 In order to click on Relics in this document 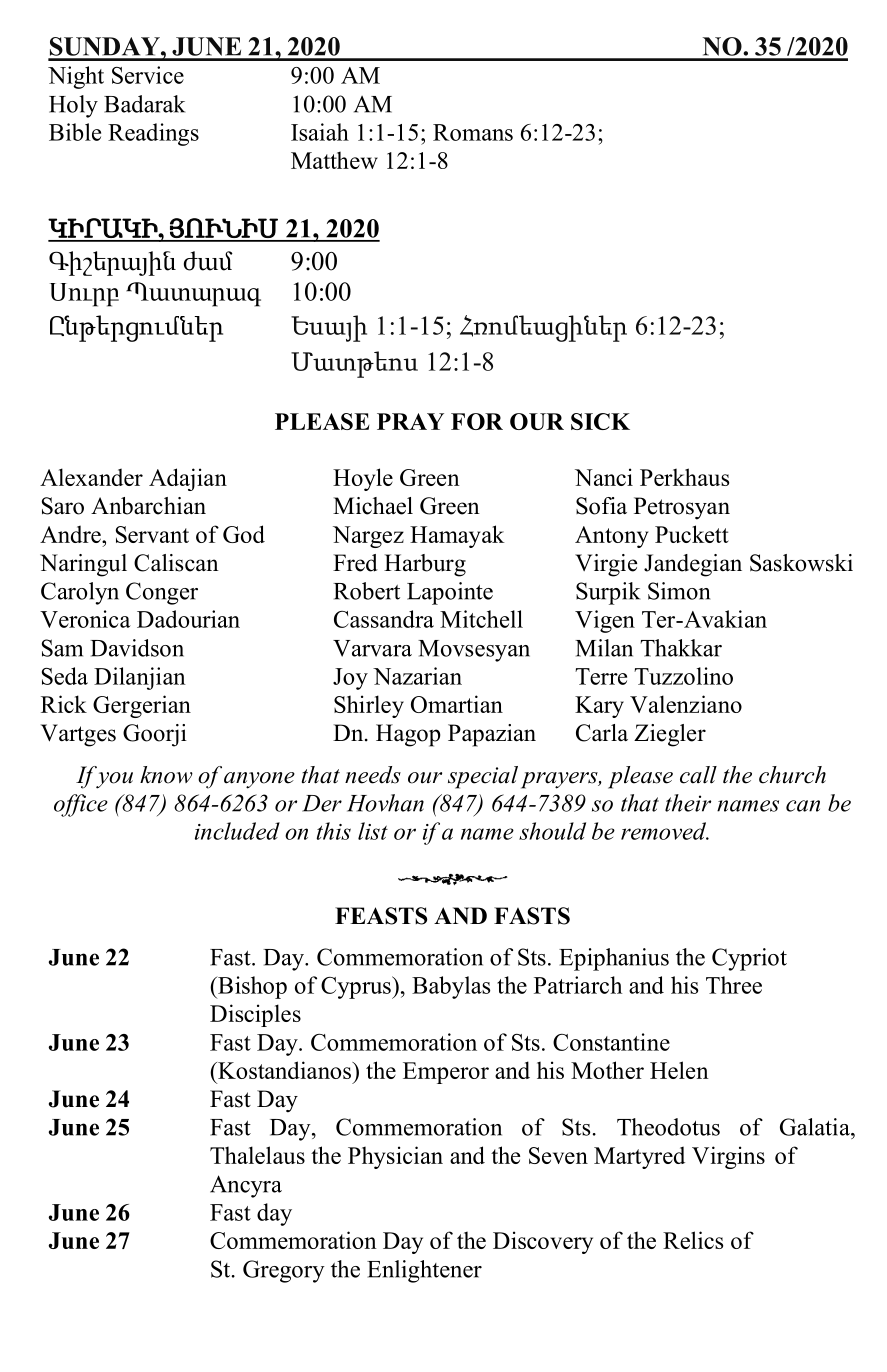, I will do `click(693, 1240)`.
